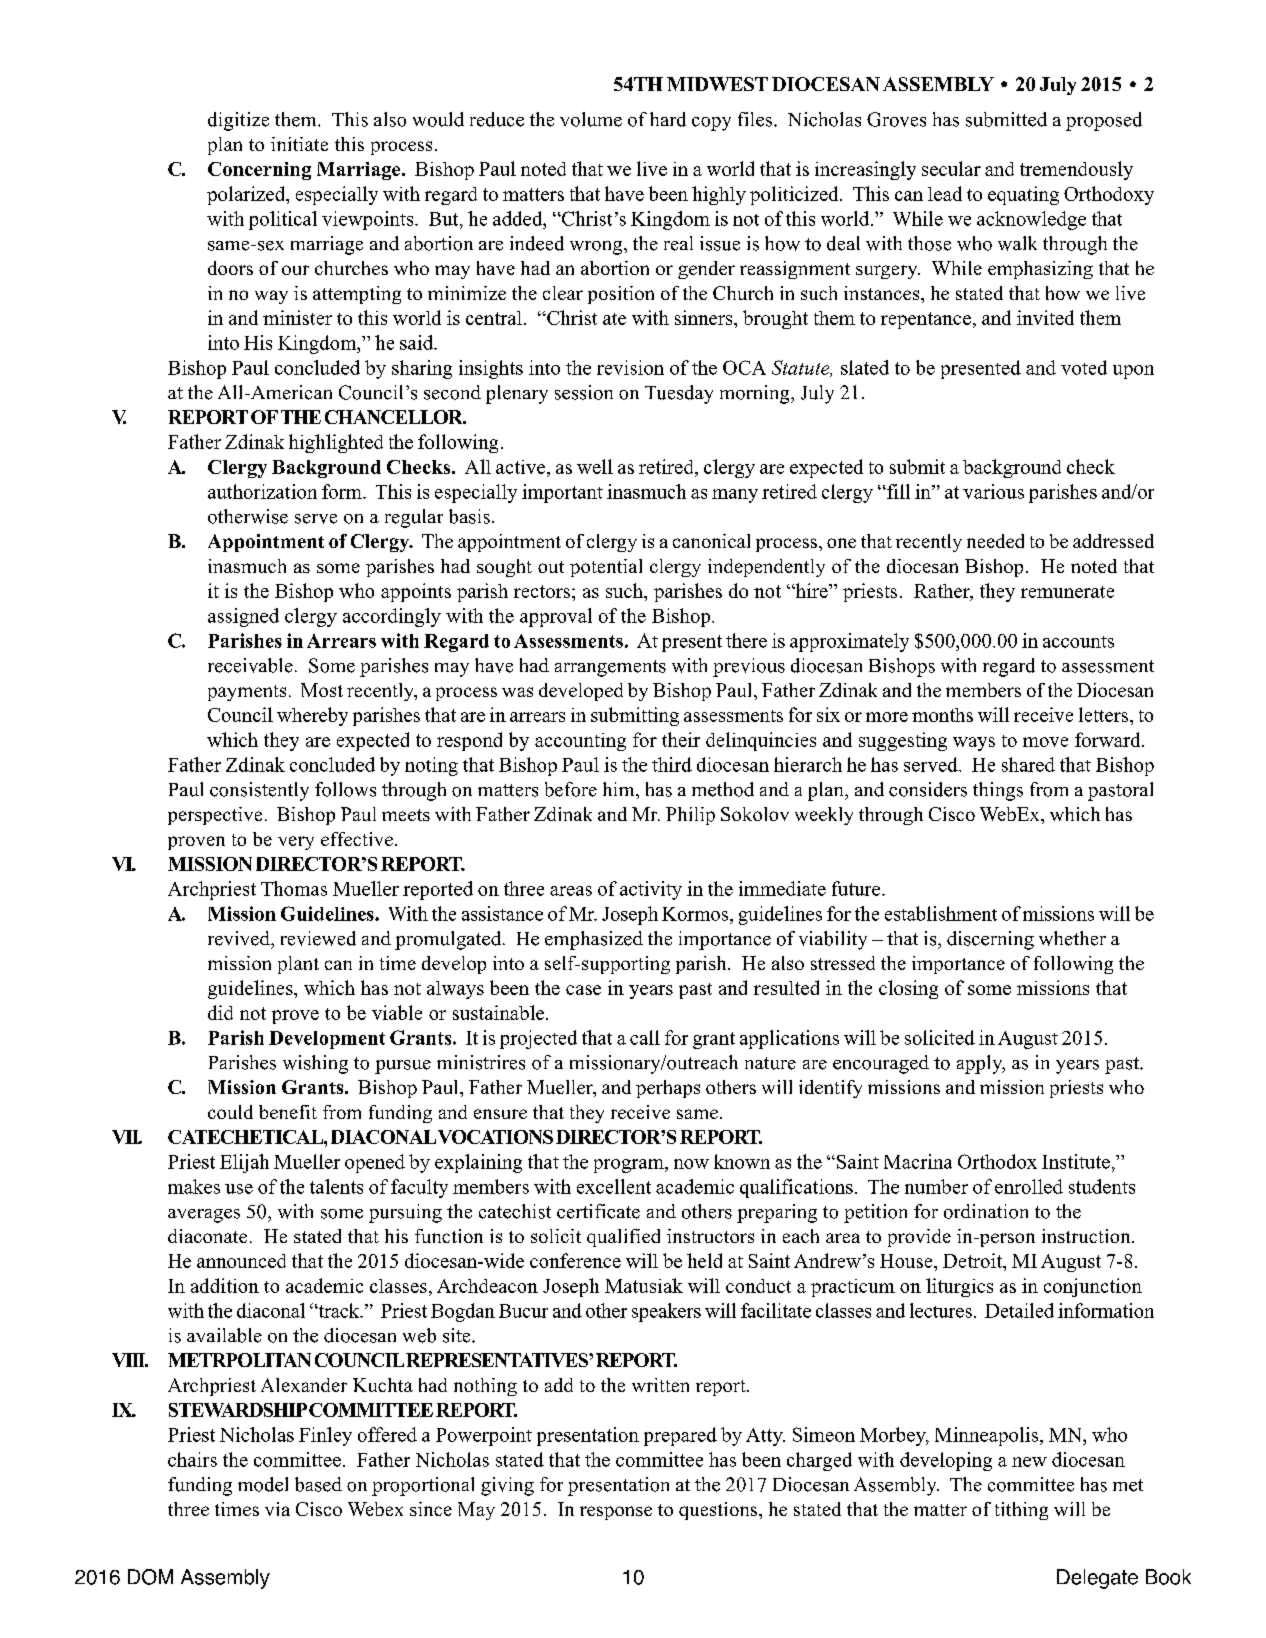 The image size is (1266, 1638). I want to click on proposed, so click(1104, 121).
